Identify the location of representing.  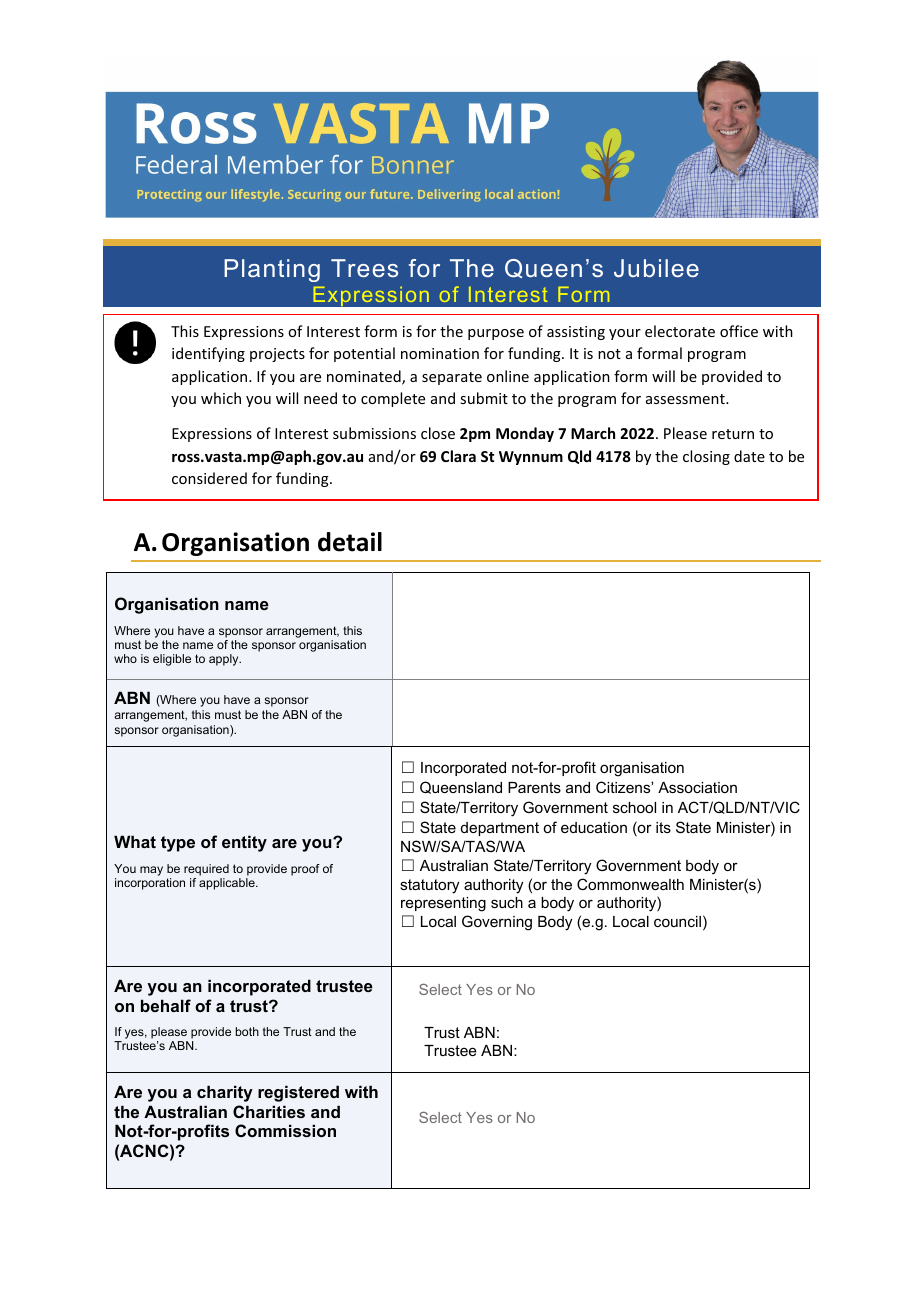
(443, 904).
